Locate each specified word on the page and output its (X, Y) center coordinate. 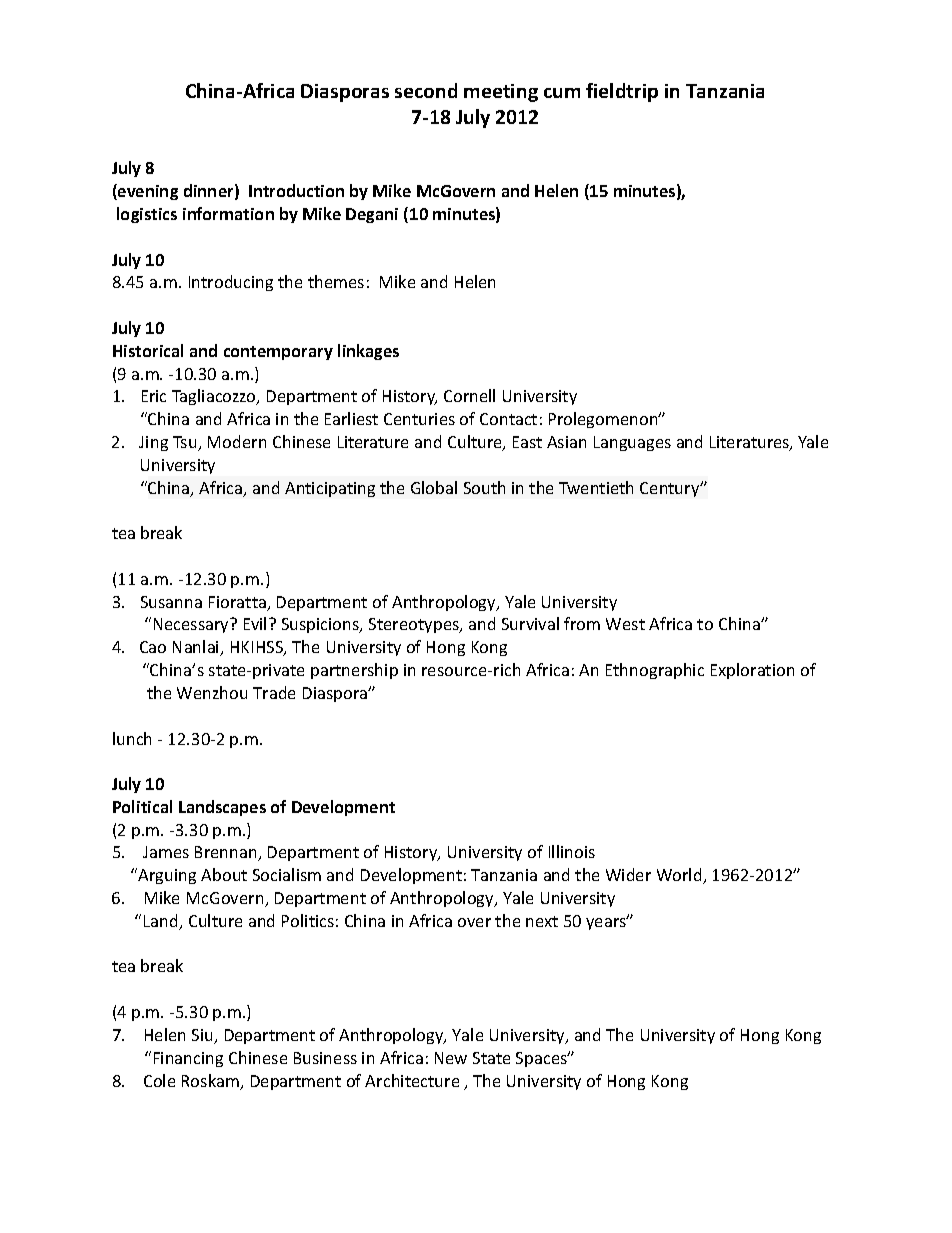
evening (147, 192)
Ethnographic (655, 671)
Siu (203, 1036)
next (542, 921)
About (224, 874)
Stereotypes (415, 625)
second (426, 90)
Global (434, 487)
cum (562, 93)
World (680, 876)
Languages (632, 443)
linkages (368, 352)
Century (671, 489)
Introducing (231, 283)
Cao (153, 647)
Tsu (186, 443)
